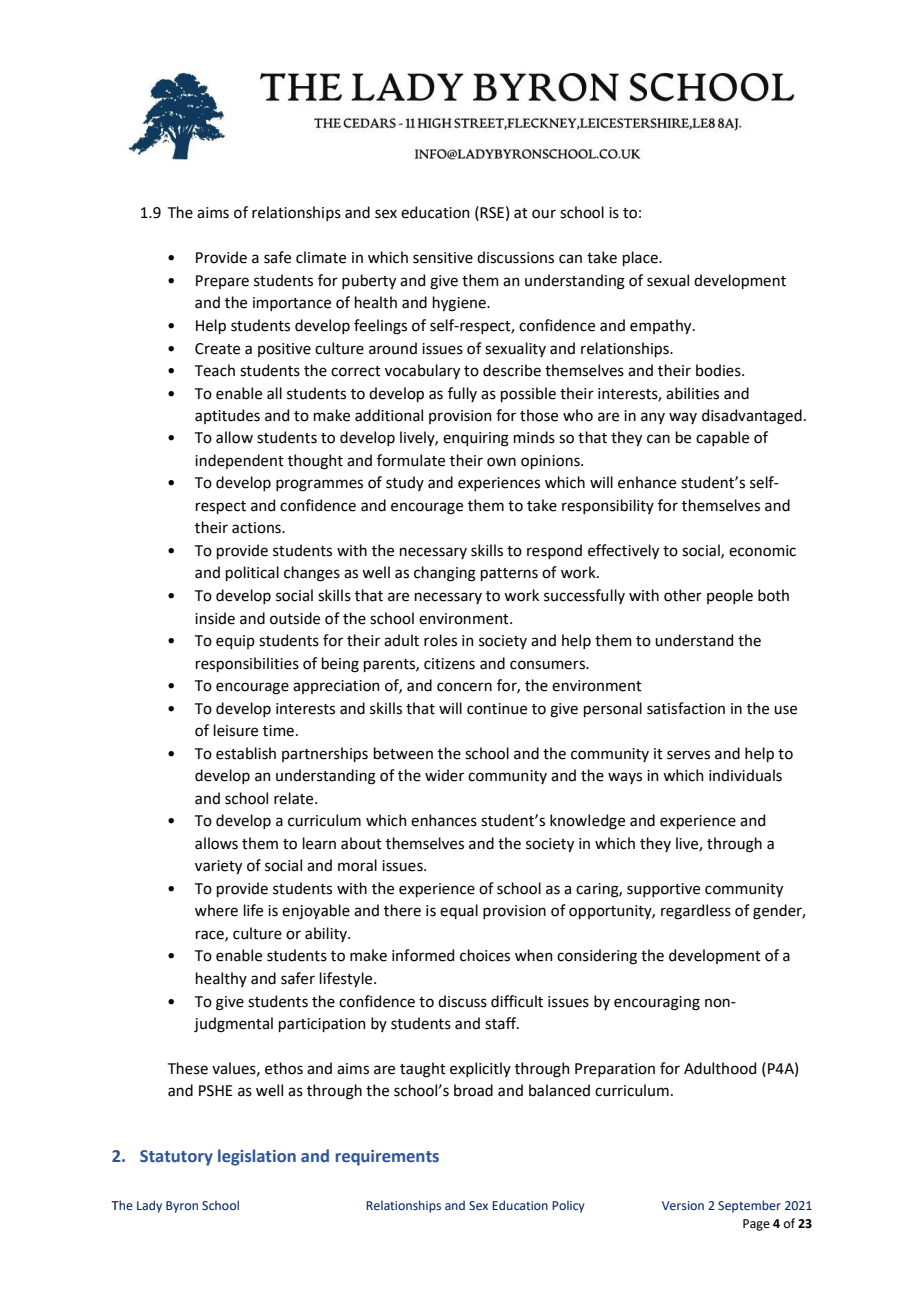 The width and height of the page is (924, 1308). I want to click on requirements, so click(387, 1158).
